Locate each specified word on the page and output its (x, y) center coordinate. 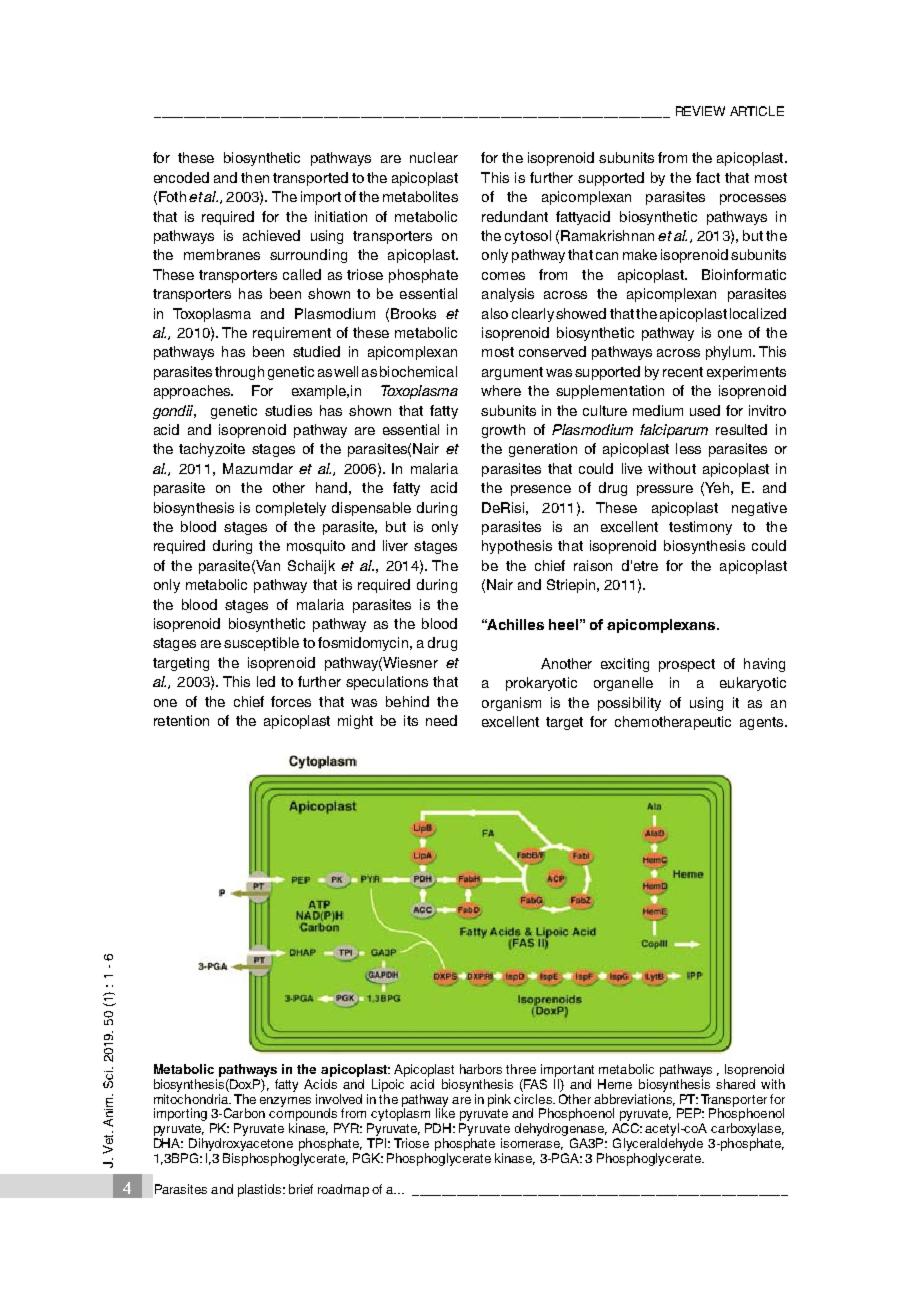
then (255, 177)
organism (511, 704)
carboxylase (747, 1131)
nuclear (434, 157)
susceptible (261, 644)
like (445, 1112)
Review (700, 111)
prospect (687, 665)
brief (301, 1189)
